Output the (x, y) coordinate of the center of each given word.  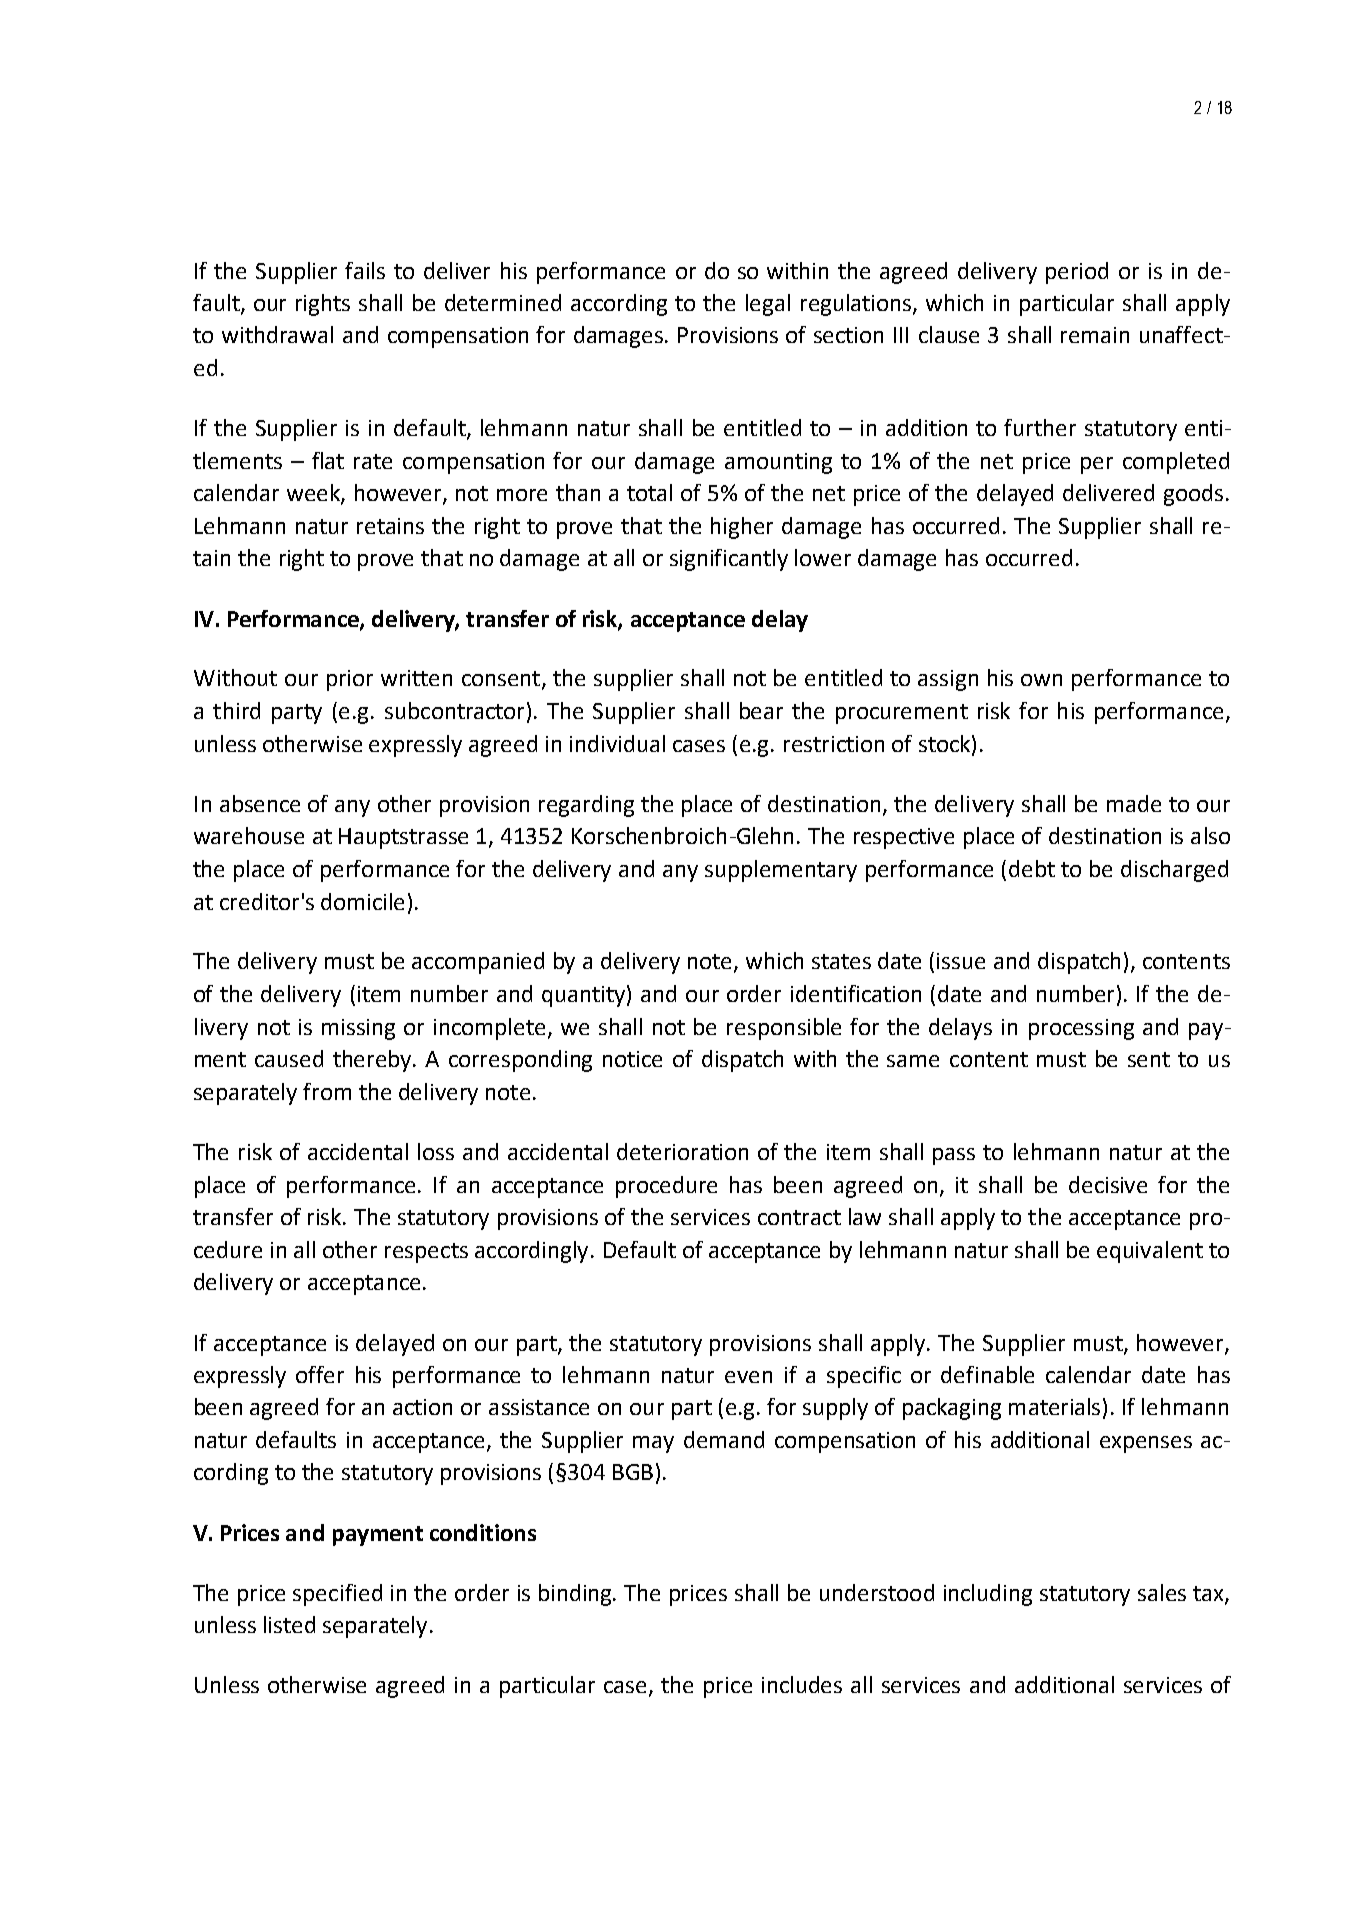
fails (365, 270)
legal (768, 305)
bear (761, 710)
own (1041, 680)
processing (1081, 1029)
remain (1095, 335)
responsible (784, 1029)
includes (802, 1684)
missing (358, 1029)
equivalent (1150, 1252)
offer (320, 1374)
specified (337, 1595)
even (748, 1377)
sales (1162, 1592)
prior (350, 680)
